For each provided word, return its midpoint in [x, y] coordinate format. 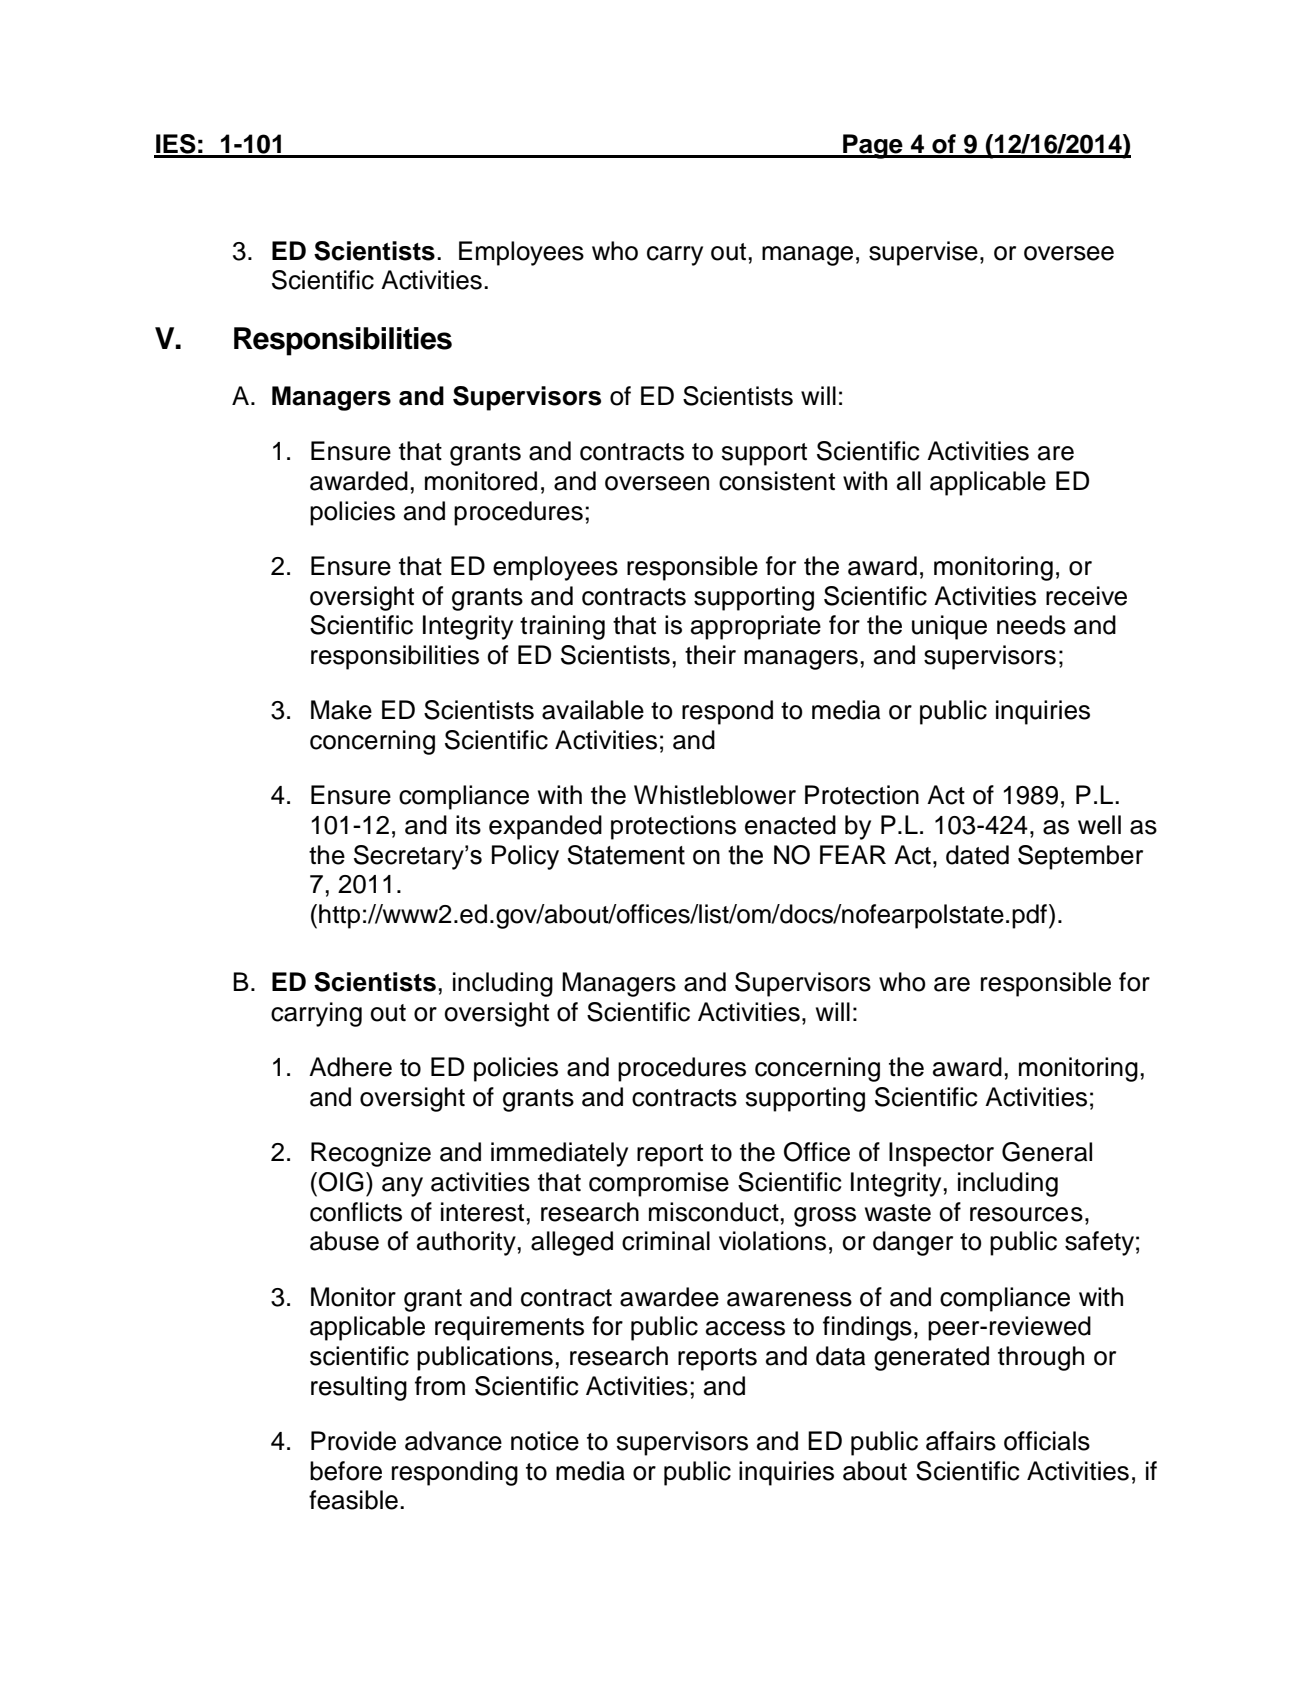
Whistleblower [715, 795]
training [562, 627]
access [745, 1328]
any [402, 1187]
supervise [923, 253]
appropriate [756, 627]
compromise [659, 1184]
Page [873, 146]
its [468, 825]
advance [453, 1441]
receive [1086, 596]
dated [977, 855]
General [1047, 1152]
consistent [777, 481]
